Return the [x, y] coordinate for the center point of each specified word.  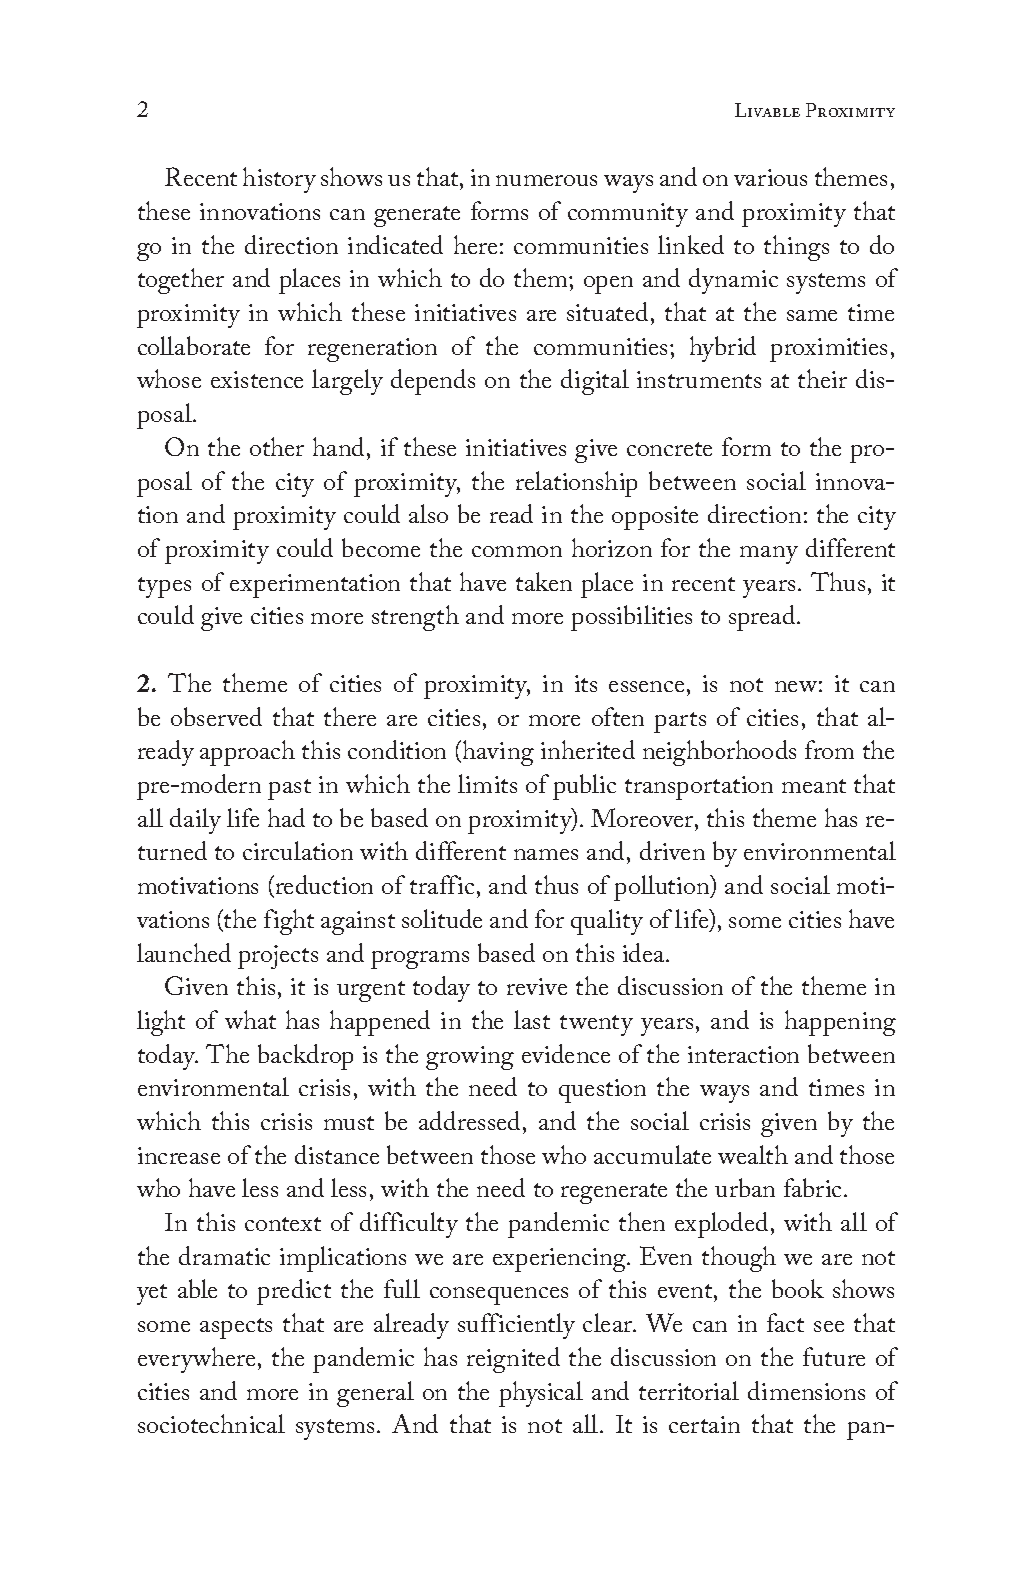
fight [289, 922]
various [770, 177]
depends [433, 382]
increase [179, 1155]
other [277, 446]
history [279, 180]
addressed [471, 1120]
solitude [442, 918]
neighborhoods [719, 753]
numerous [546, 180]
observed [216, 716]
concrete [669, 449]
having [498, 753]
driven [672, 850]
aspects [236, 1328]
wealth [753, 1154]
